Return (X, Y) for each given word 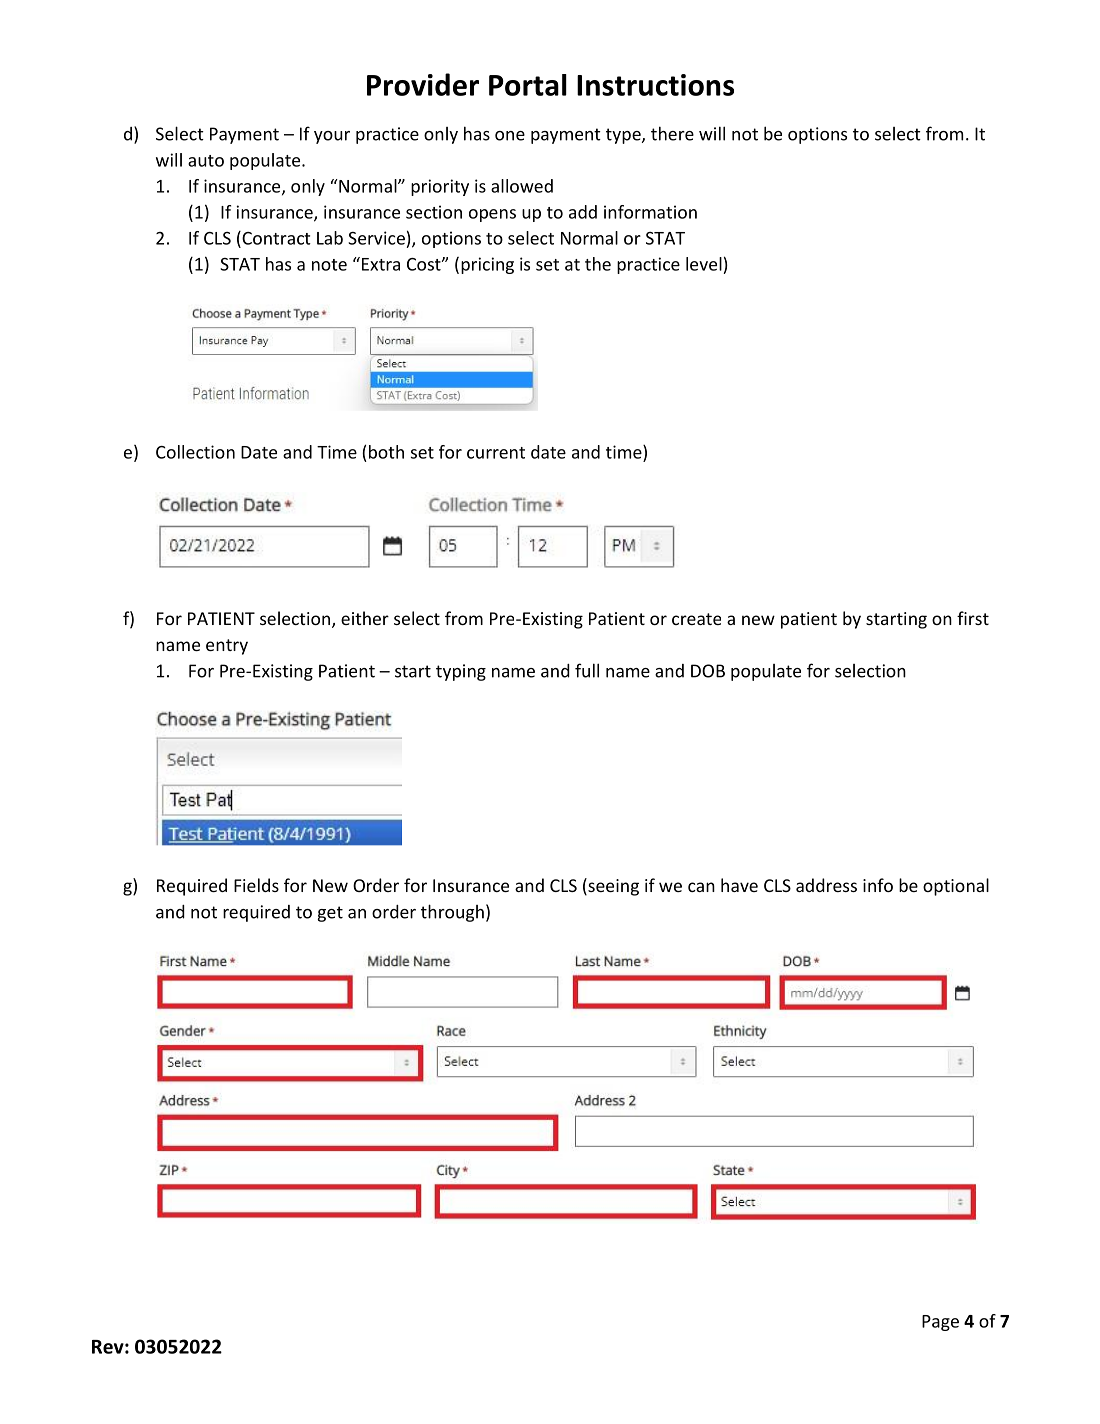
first (973, 618)
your (332, 137)
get (330, 914)
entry (227, 647)
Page (940, 1323)
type (624, 136)
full (587, 670)
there (672, 133)
